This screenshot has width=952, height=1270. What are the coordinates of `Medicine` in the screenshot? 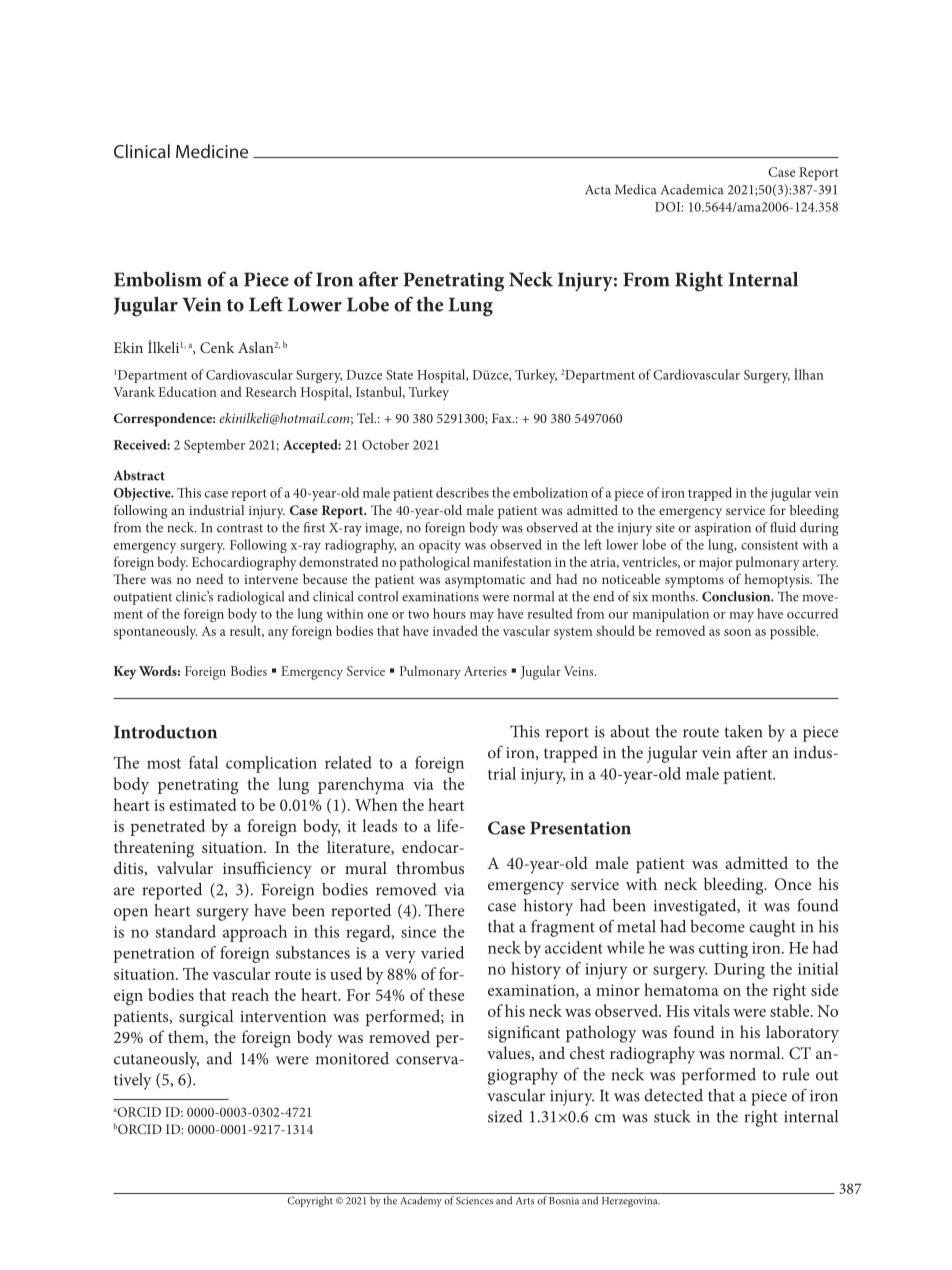 It's located at (212, 151).
